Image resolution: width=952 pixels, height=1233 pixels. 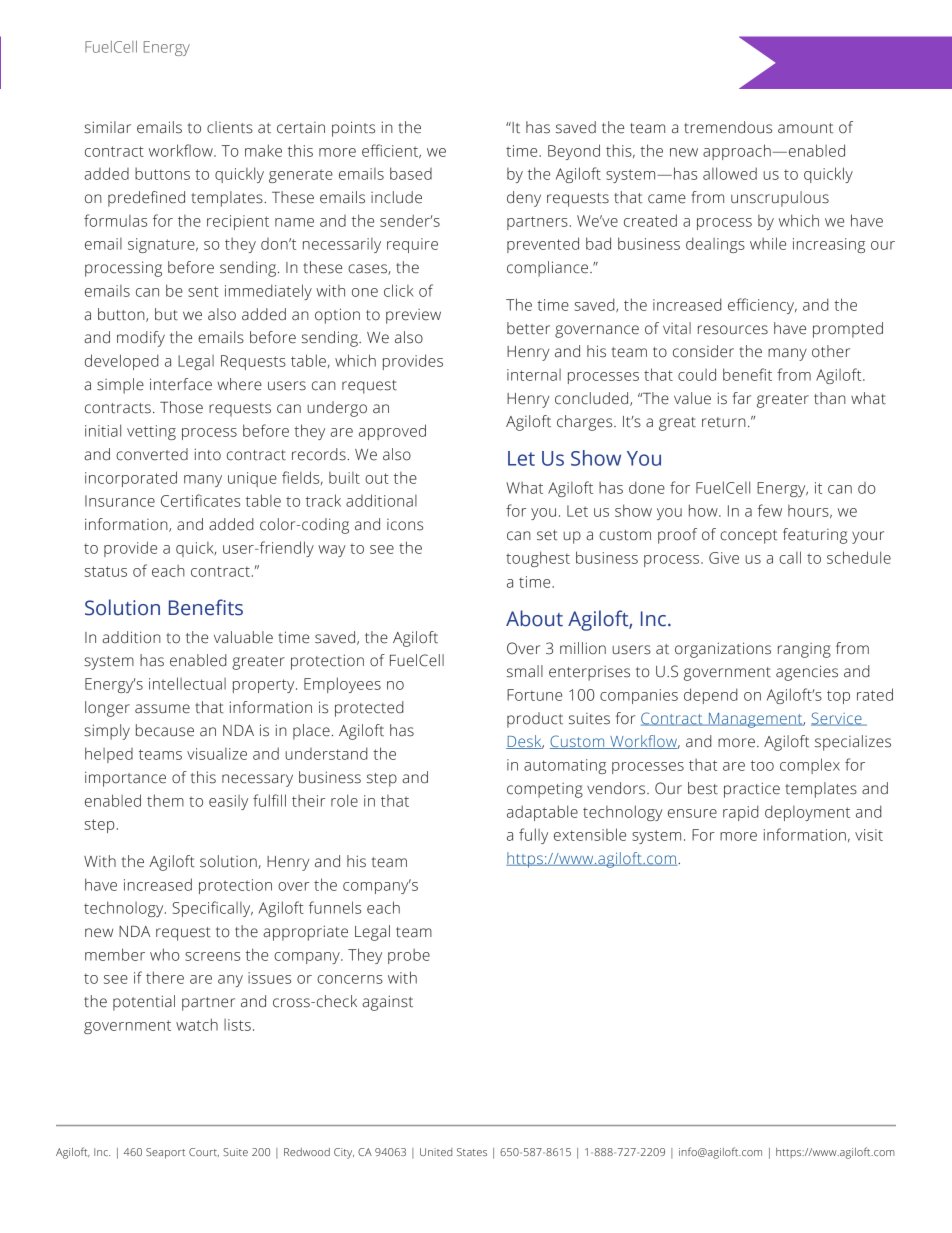 I want to click on deny, so click(x=524, y=199).
